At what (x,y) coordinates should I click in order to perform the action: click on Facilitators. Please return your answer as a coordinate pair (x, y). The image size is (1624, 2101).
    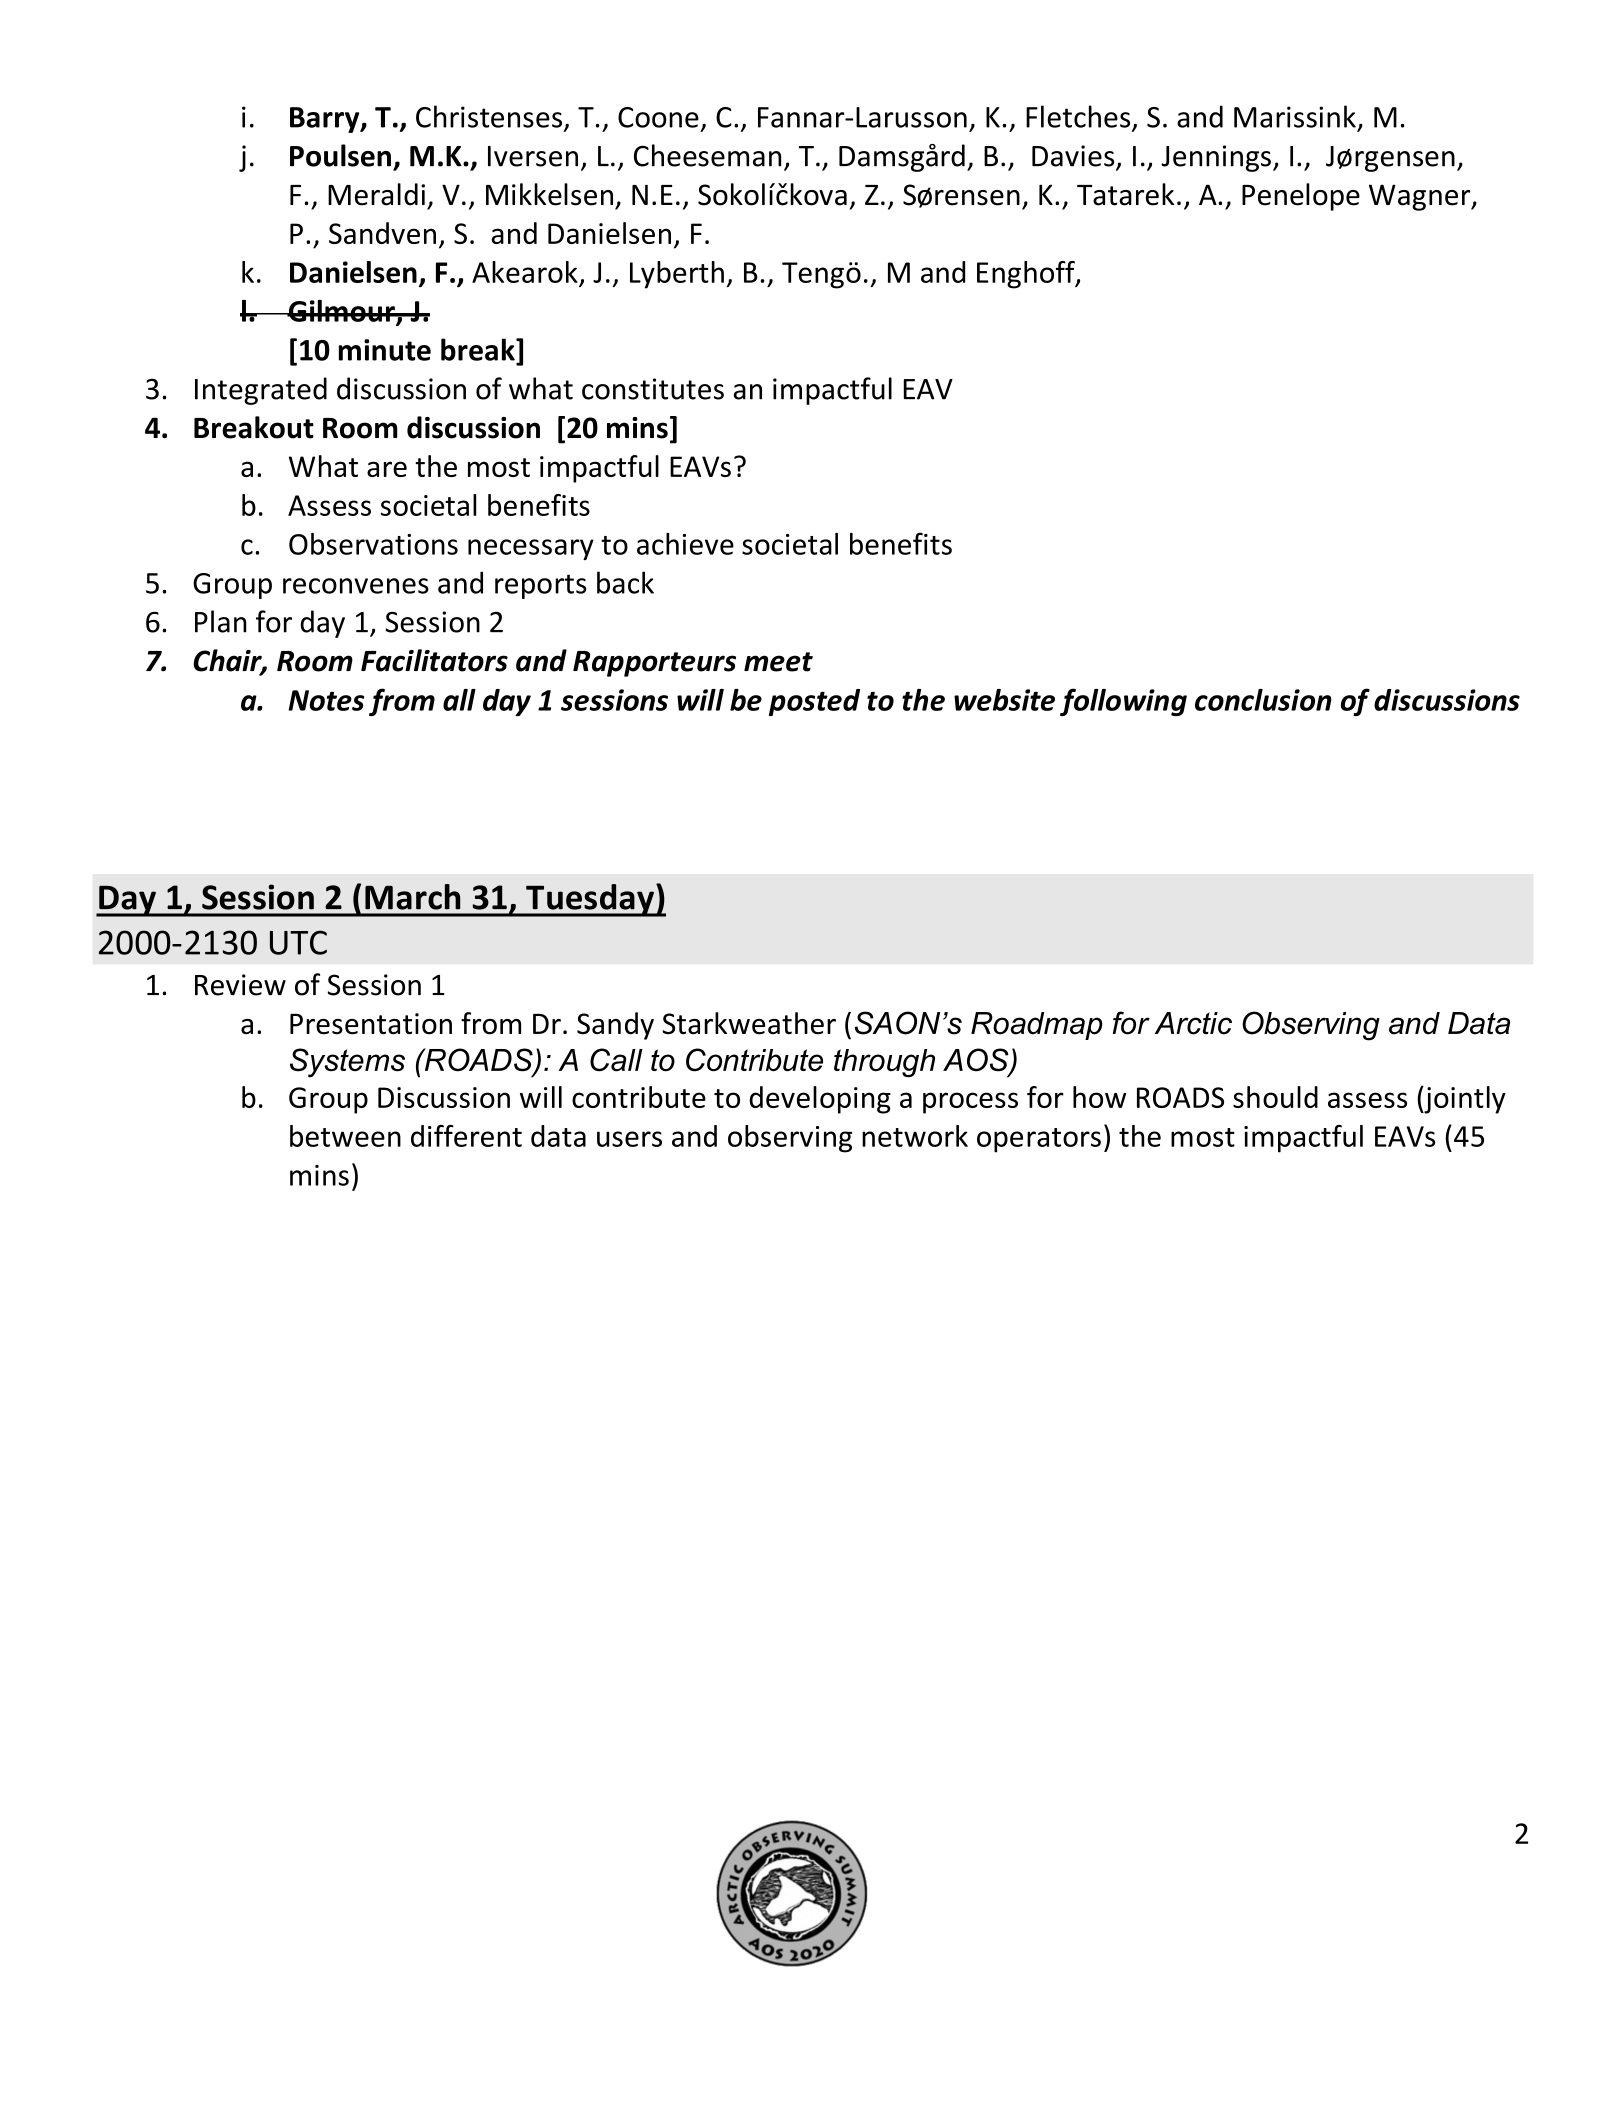
    Looking at the image, I should click on (434, 660).
